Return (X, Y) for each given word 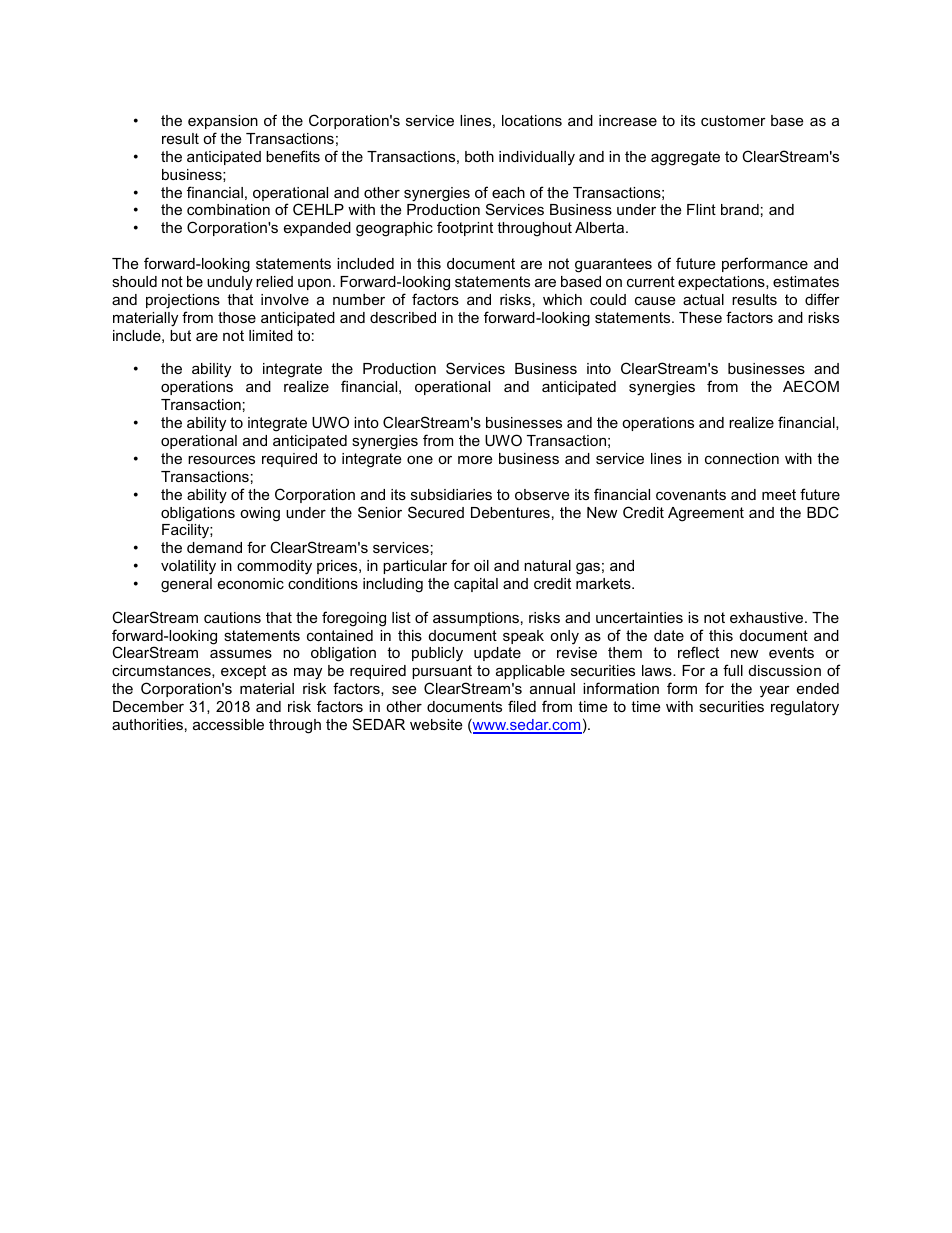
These (700, 317)
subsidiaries (451, 494)
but (180, 335)
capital (476, 585)
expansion (223, 122)
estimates (806, 281)
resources (221, 459)
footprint (465, 228)
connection (742, 458)
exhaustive (768, 617)
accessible (228, 724)
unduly (230, 283)
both (479, 156)
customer (733, 120)
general (186, 585)
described (403, 317)
